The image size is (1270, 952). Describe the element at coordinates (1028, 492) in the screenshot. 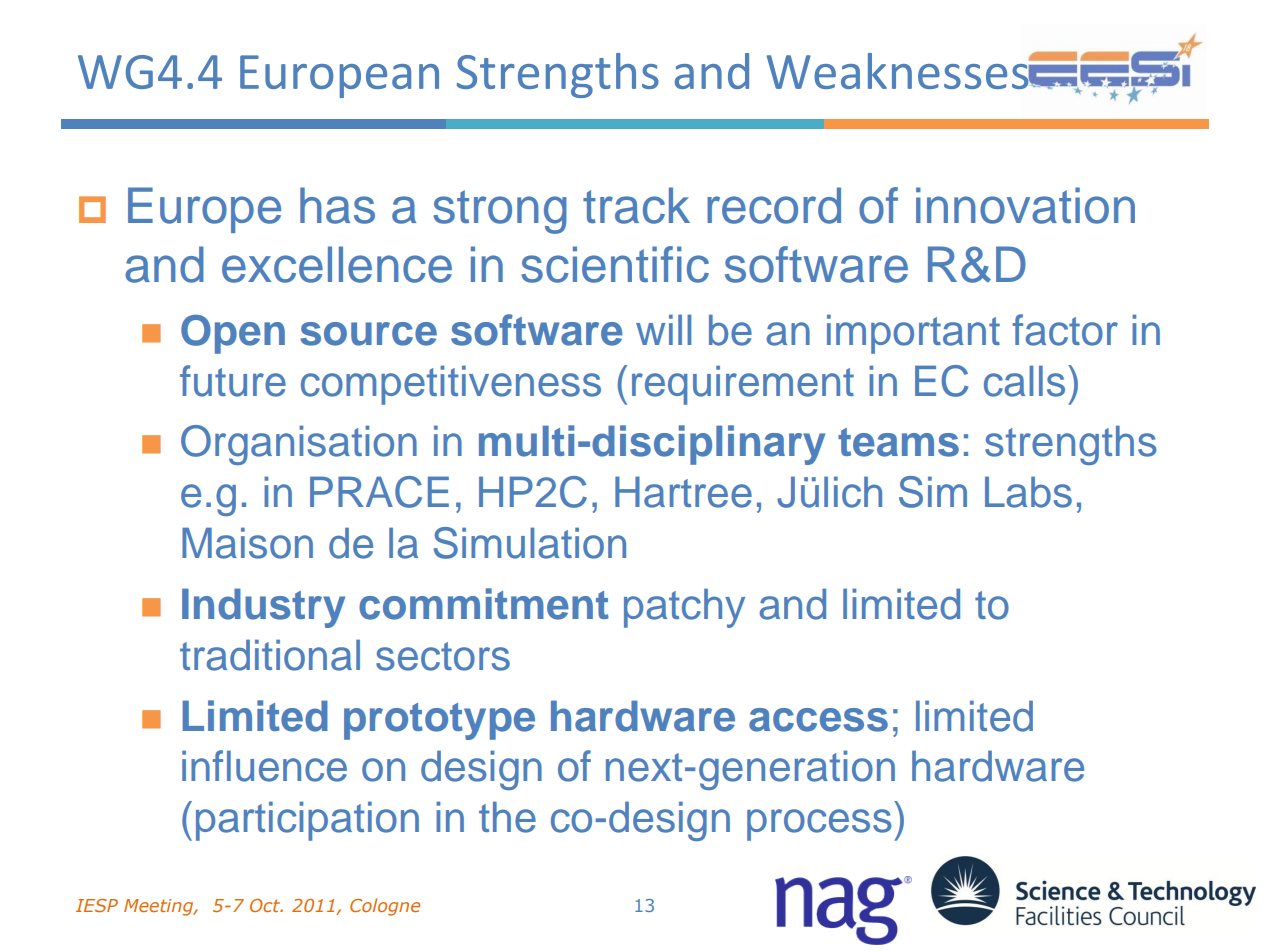

I see `Labs` at that location.
